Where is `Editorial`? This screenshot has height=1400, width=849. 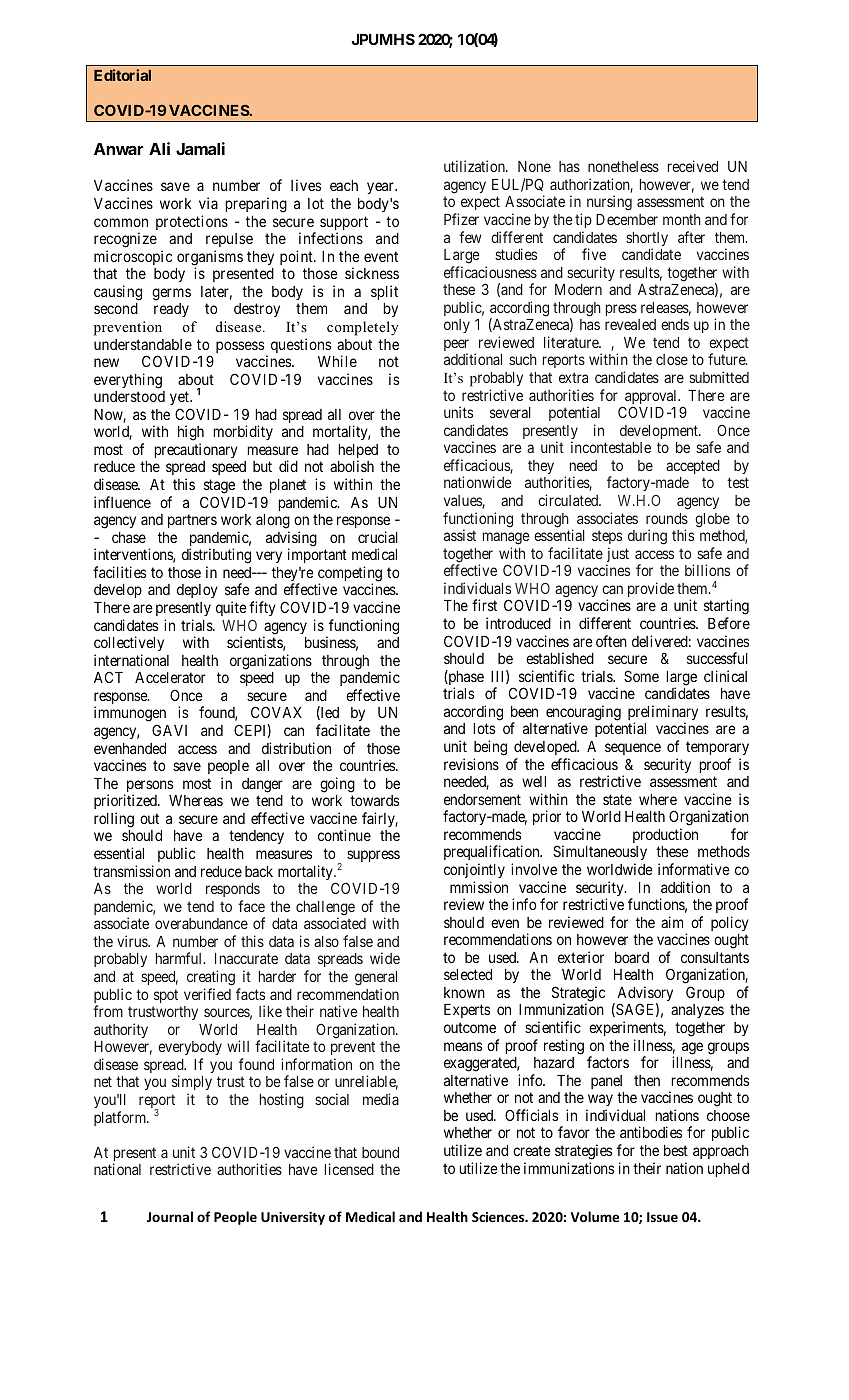
Editorial is located at coordinates (122, 75).
